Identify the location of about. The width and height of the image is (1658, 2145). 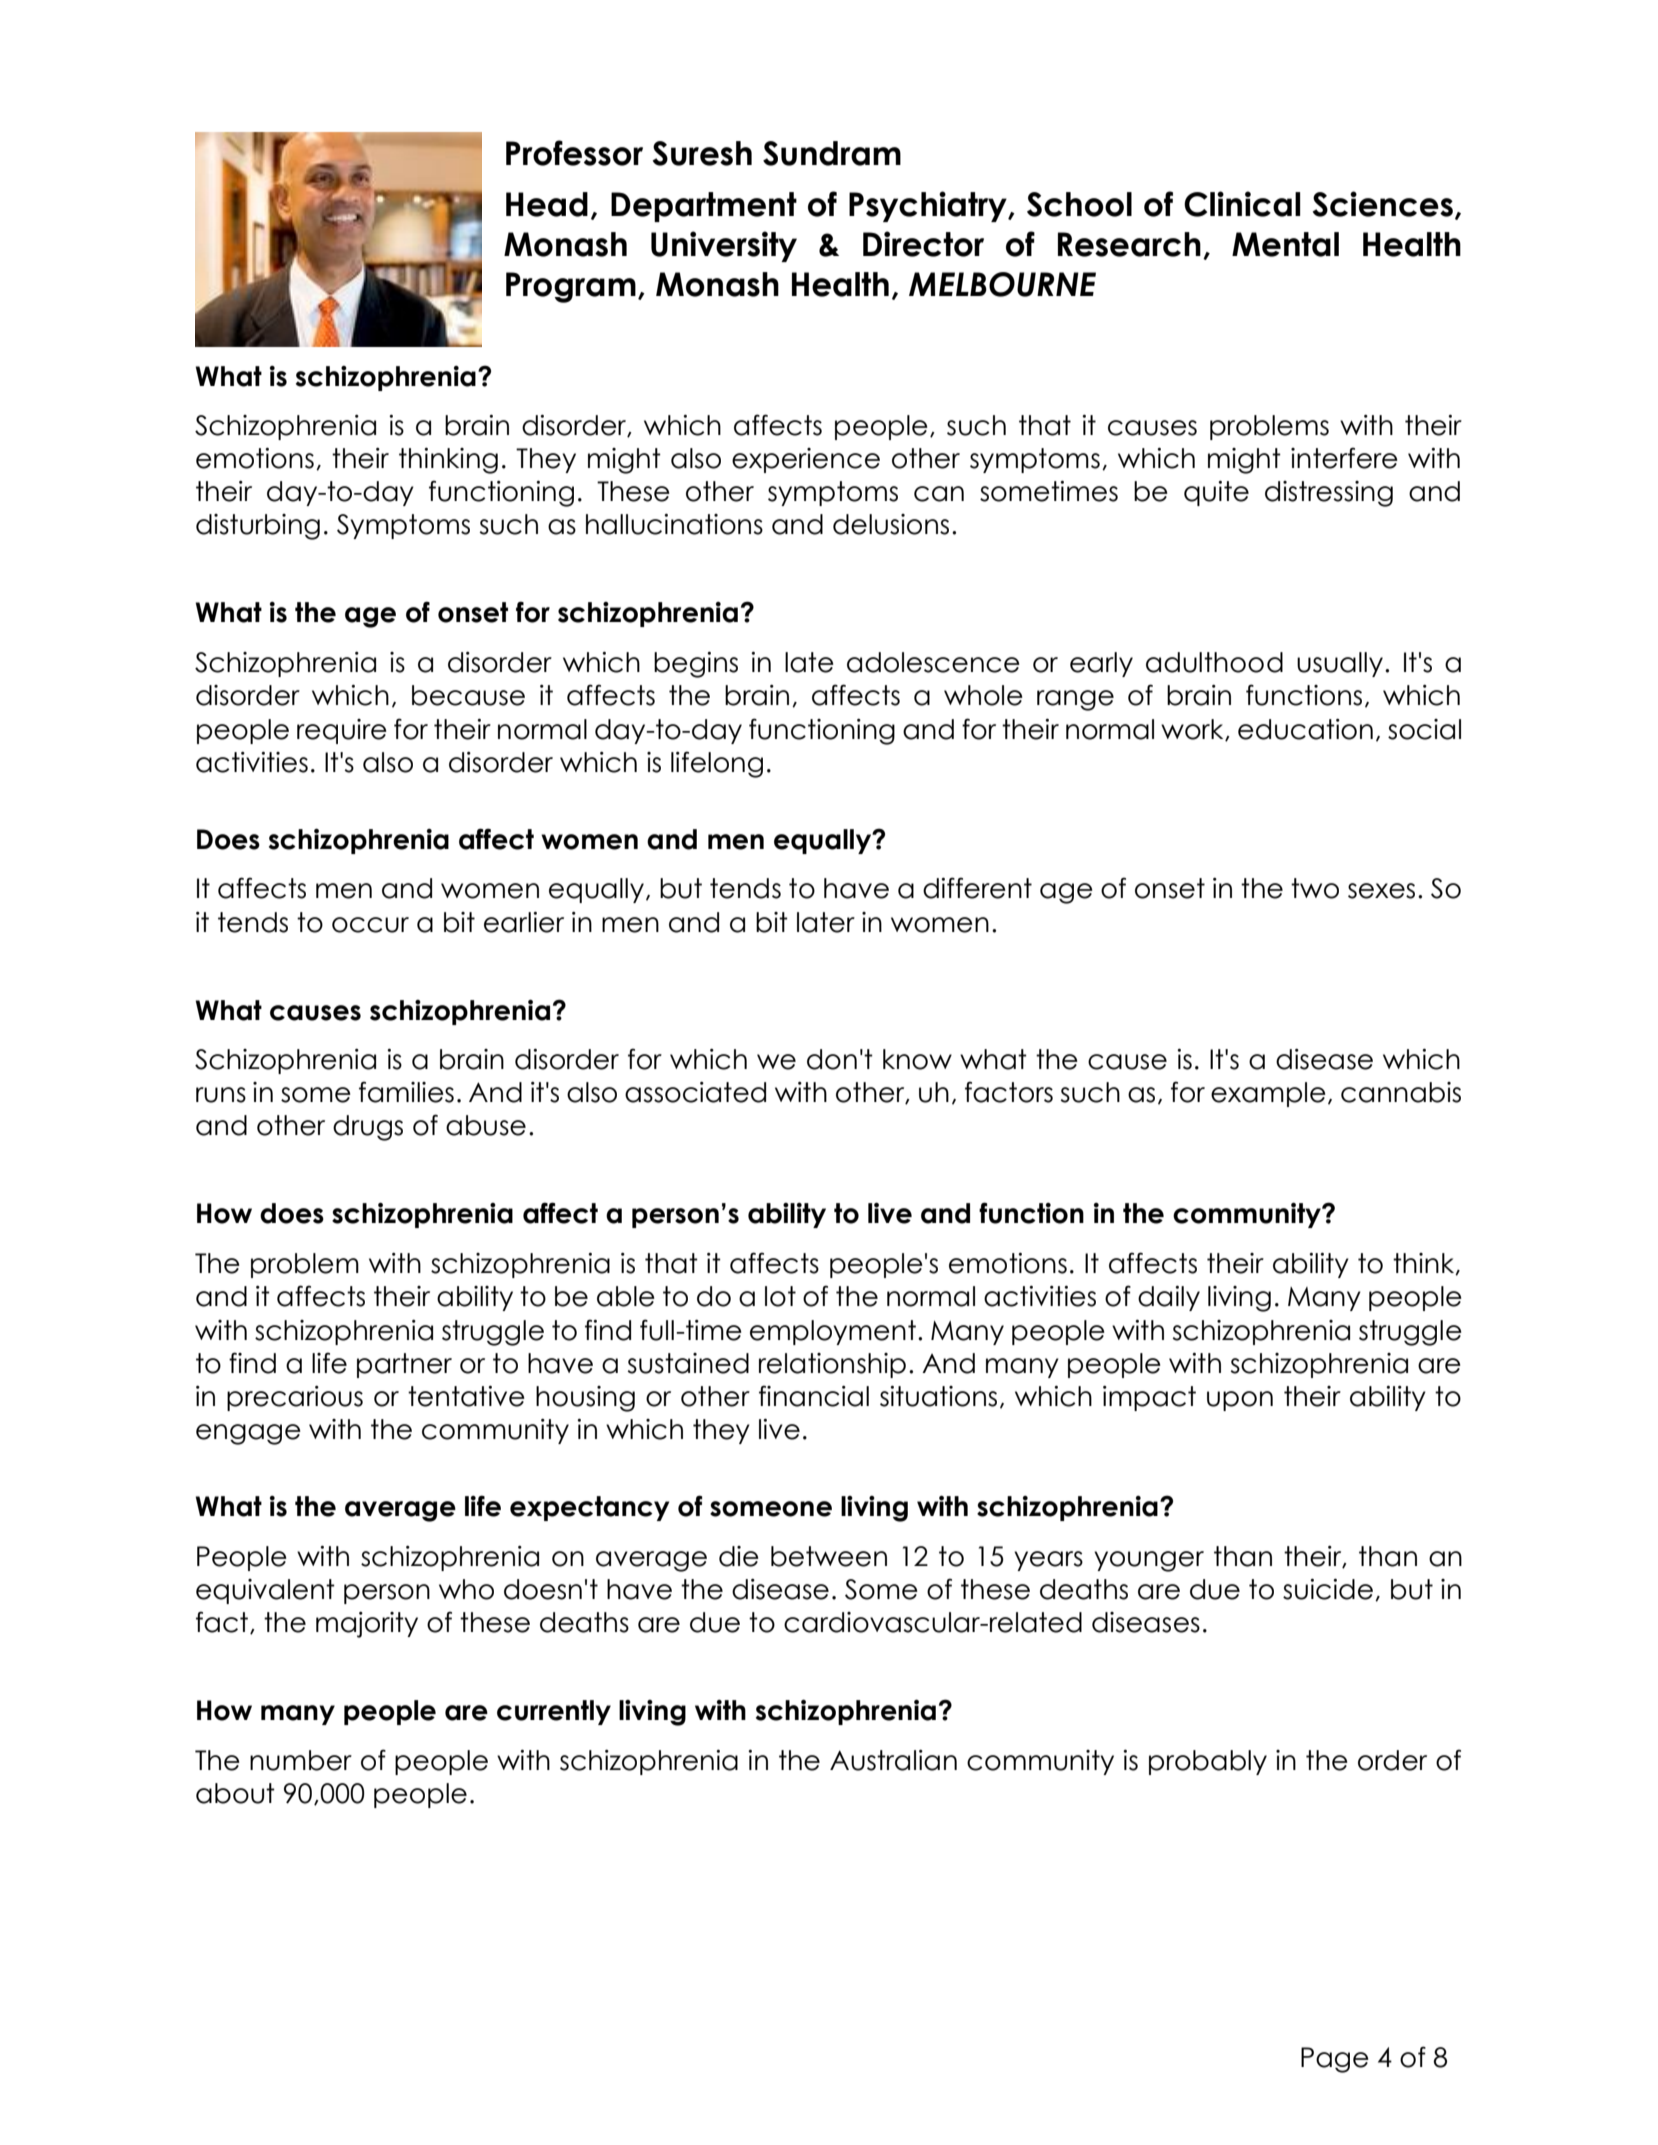
(235, 1793).
